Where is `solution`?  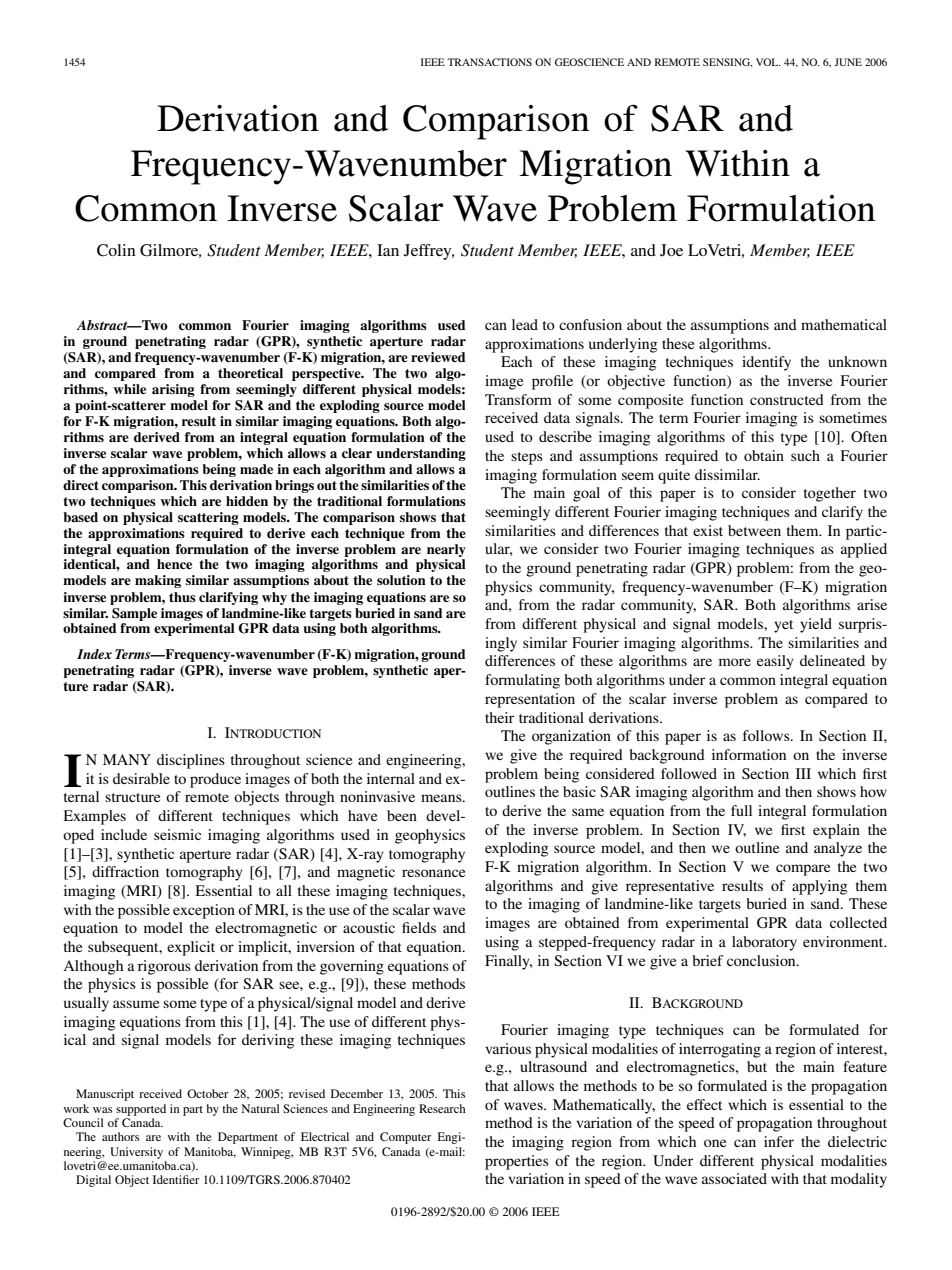
solution is located at coordinates (401, 580).
